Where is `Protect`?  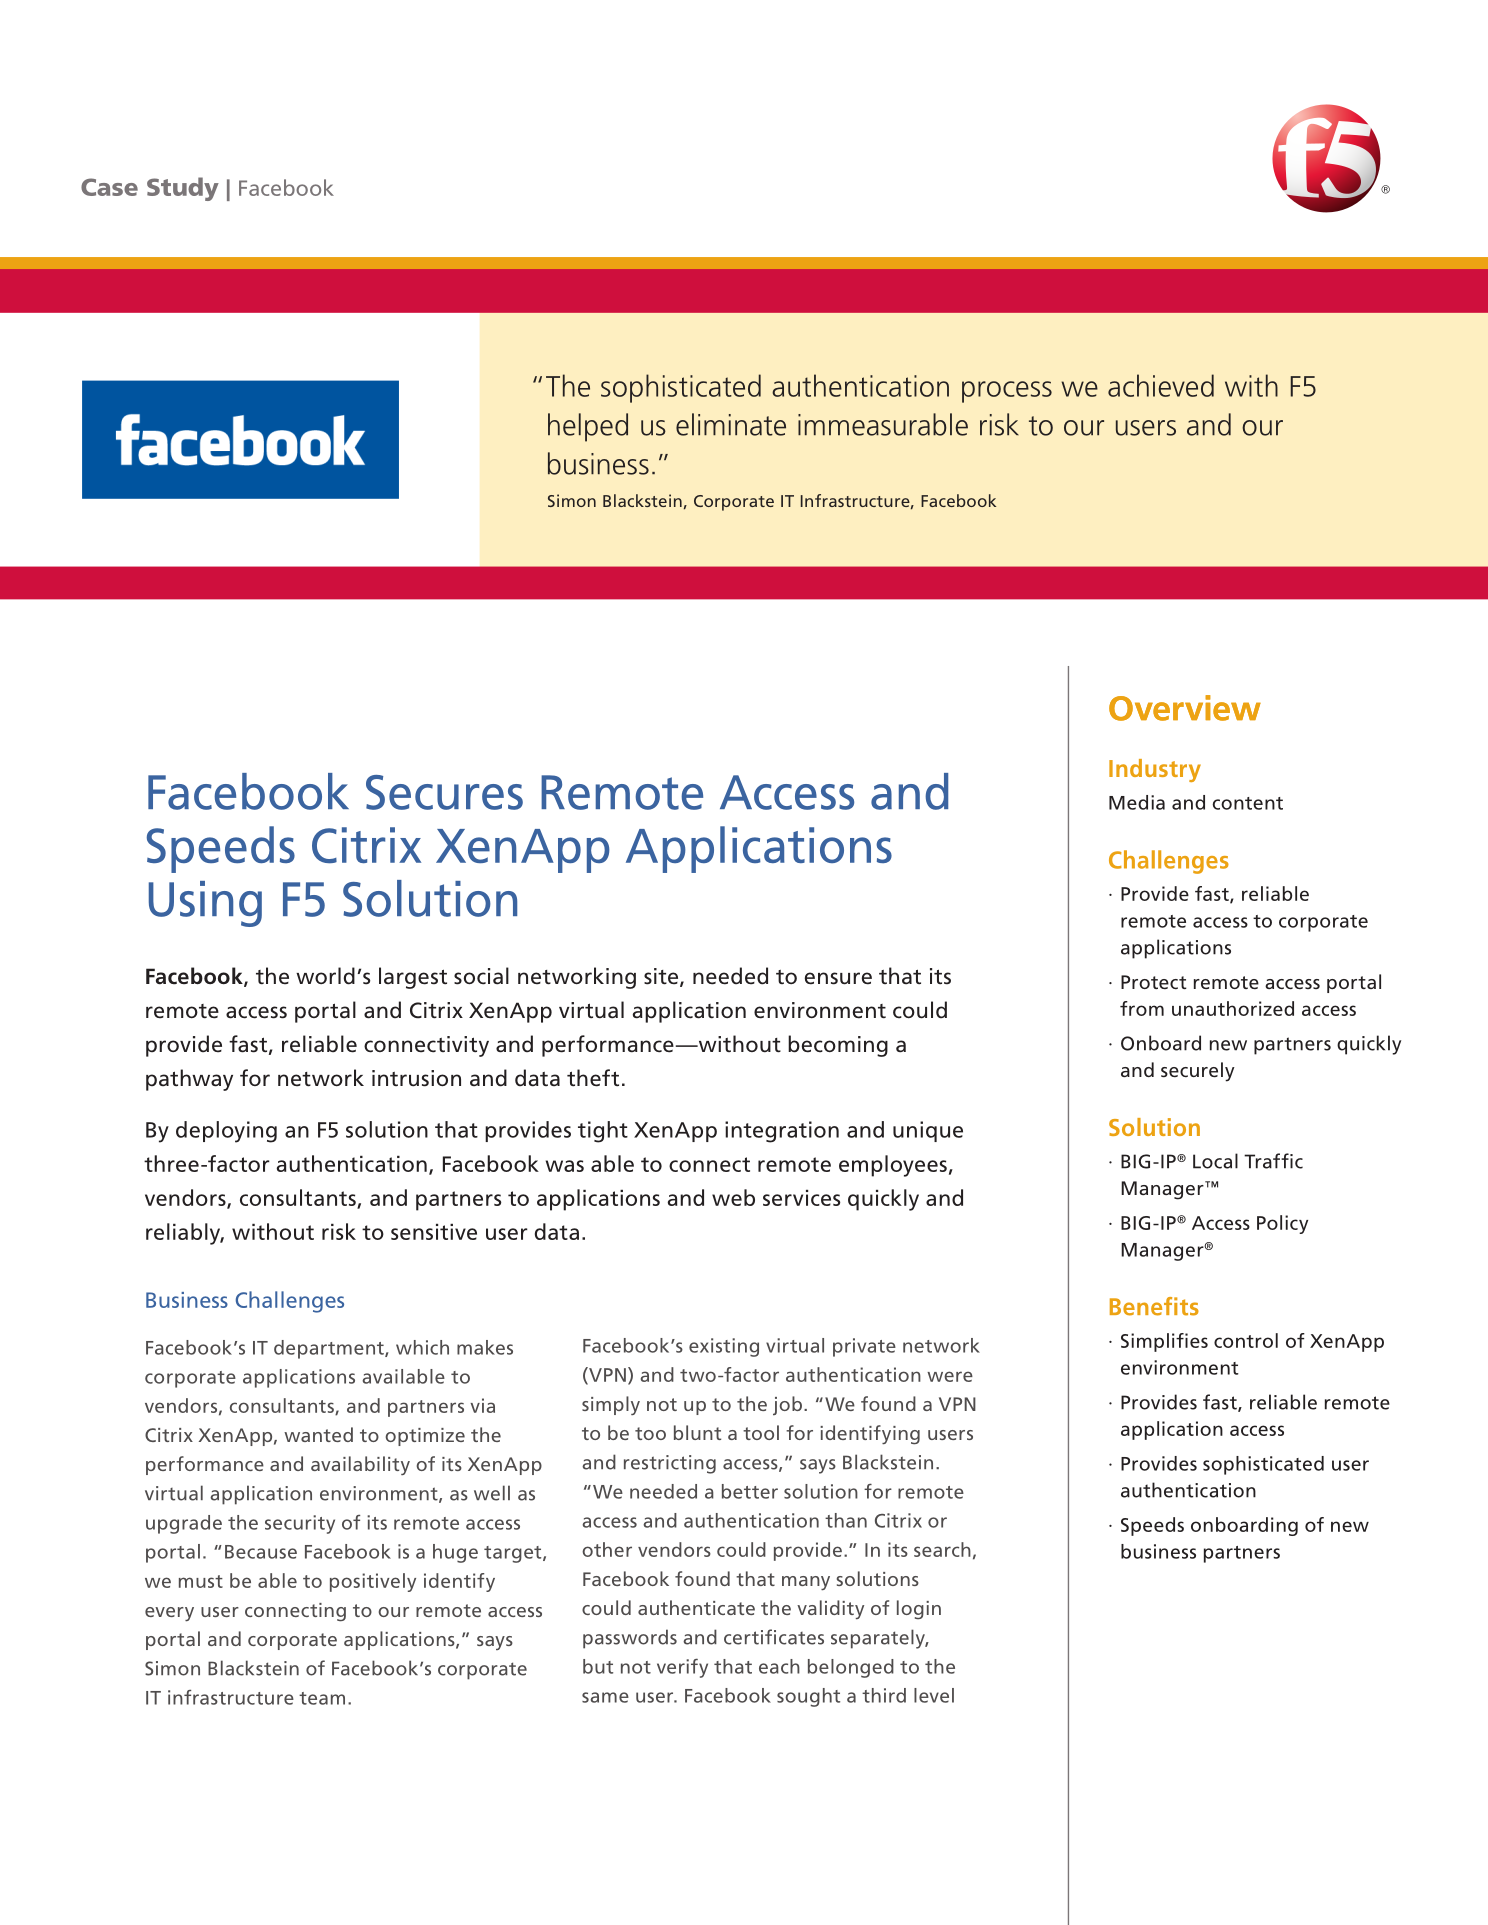
Protect is located at coordinates (1154, 982).
